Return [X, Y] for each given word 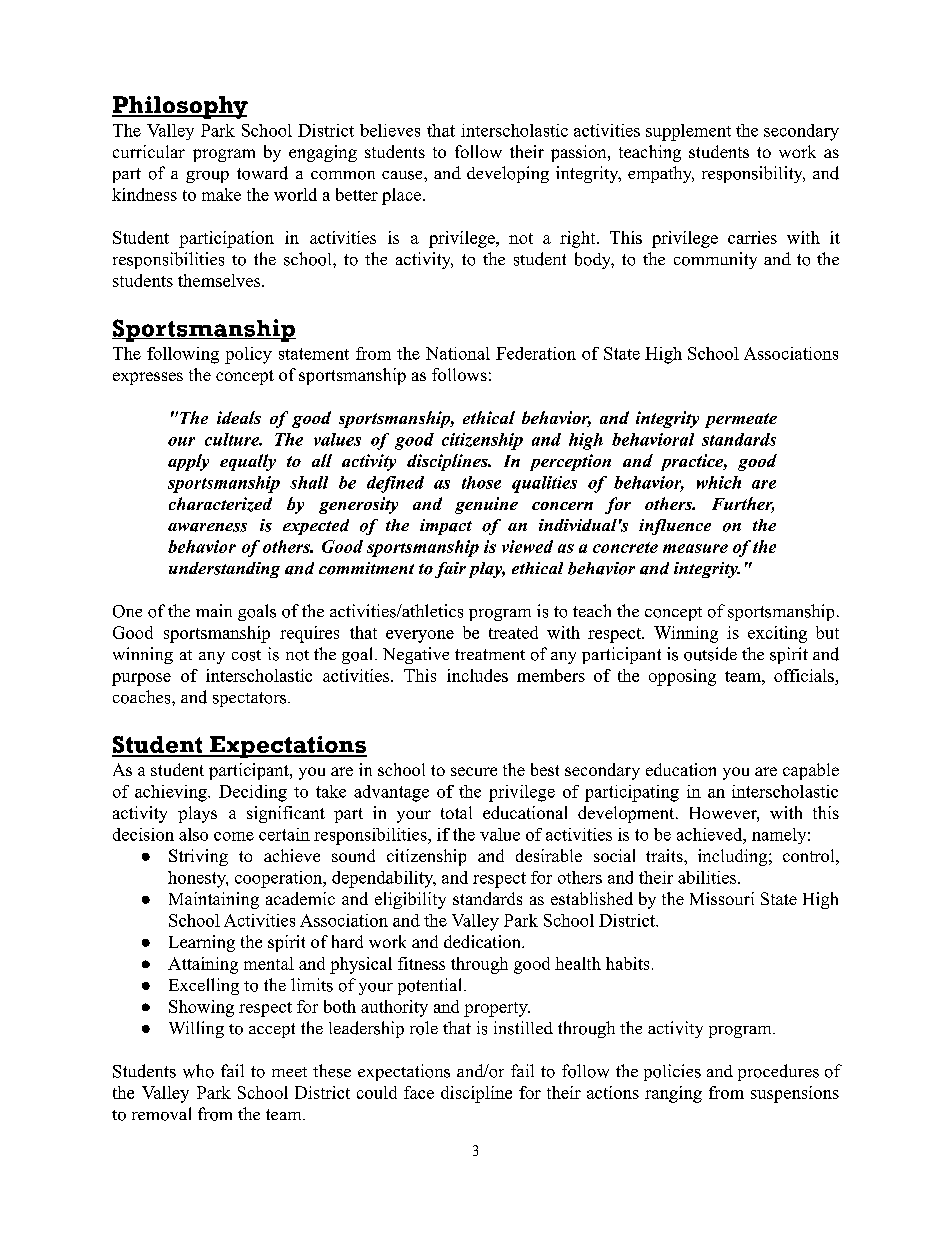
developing [508, 174]
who [198, 1071]
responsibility [753, 174]
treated [513, 632]
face [419, 1092]
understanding [224, 570]
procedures [778, 1072]
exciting [777, 634]
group [207, 177]
